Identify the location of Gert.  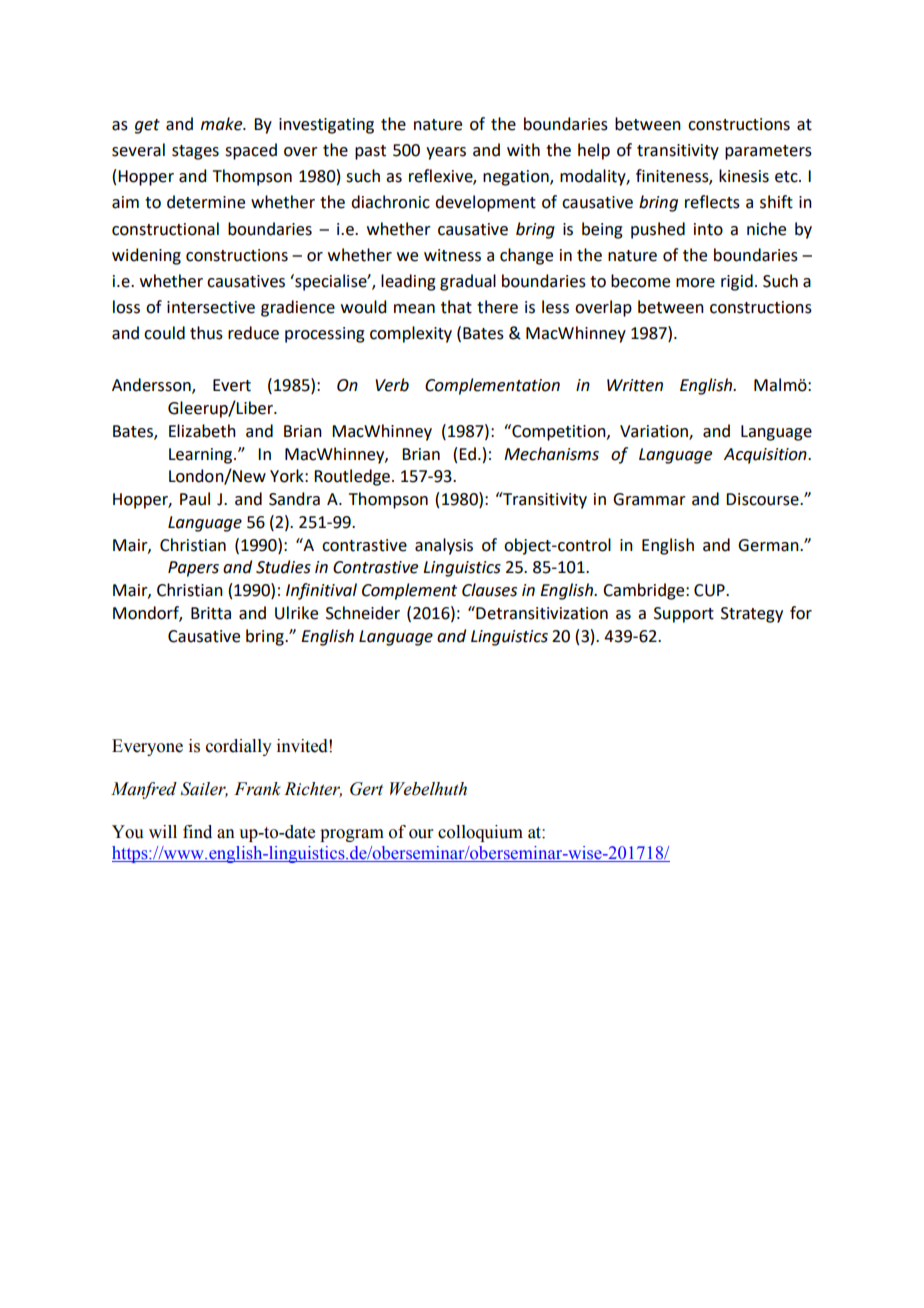
(366, 789).
